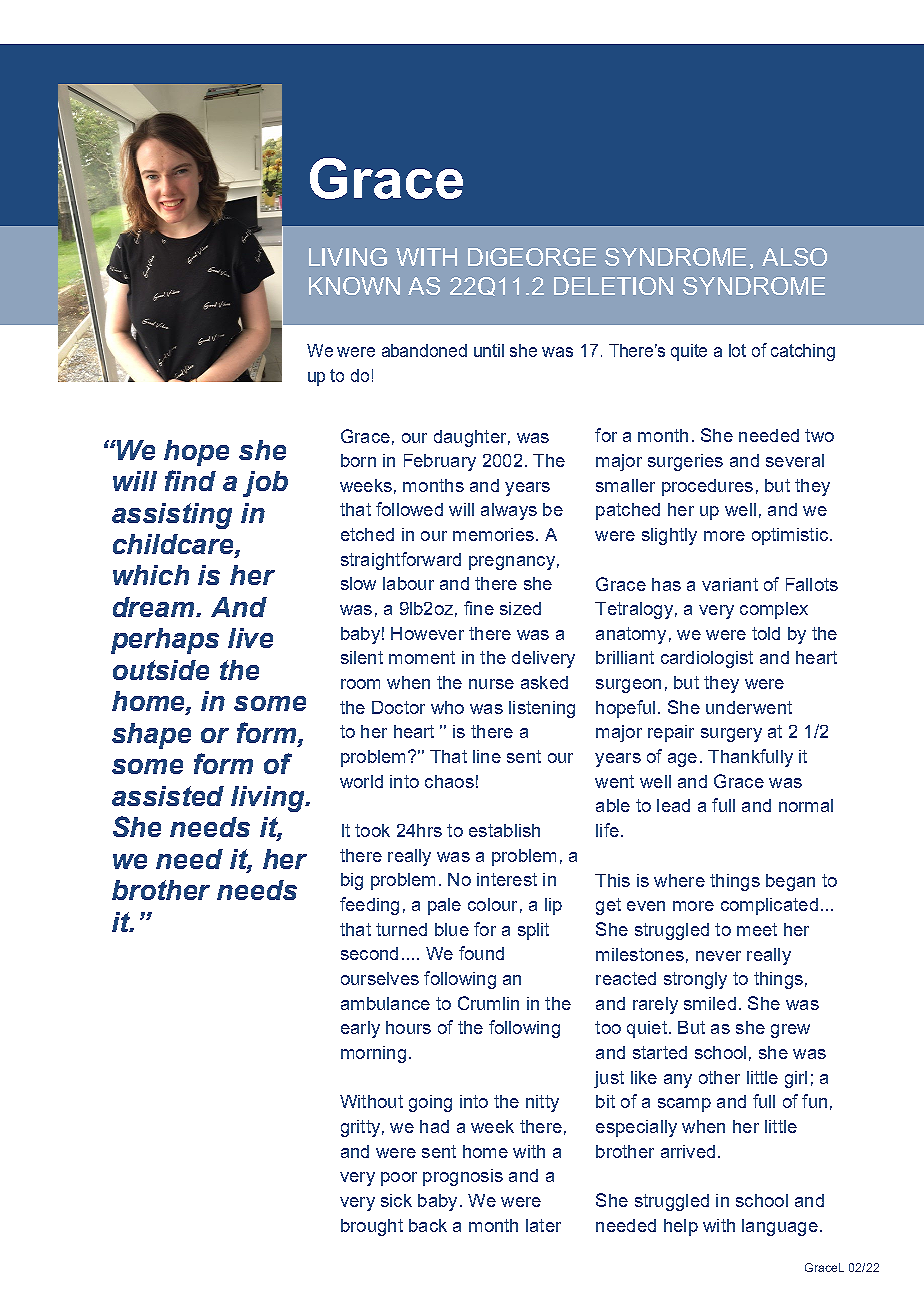  What do you see at coordinates (489, 350) in the page?
I see `until` at bounding box center [489, 350].
